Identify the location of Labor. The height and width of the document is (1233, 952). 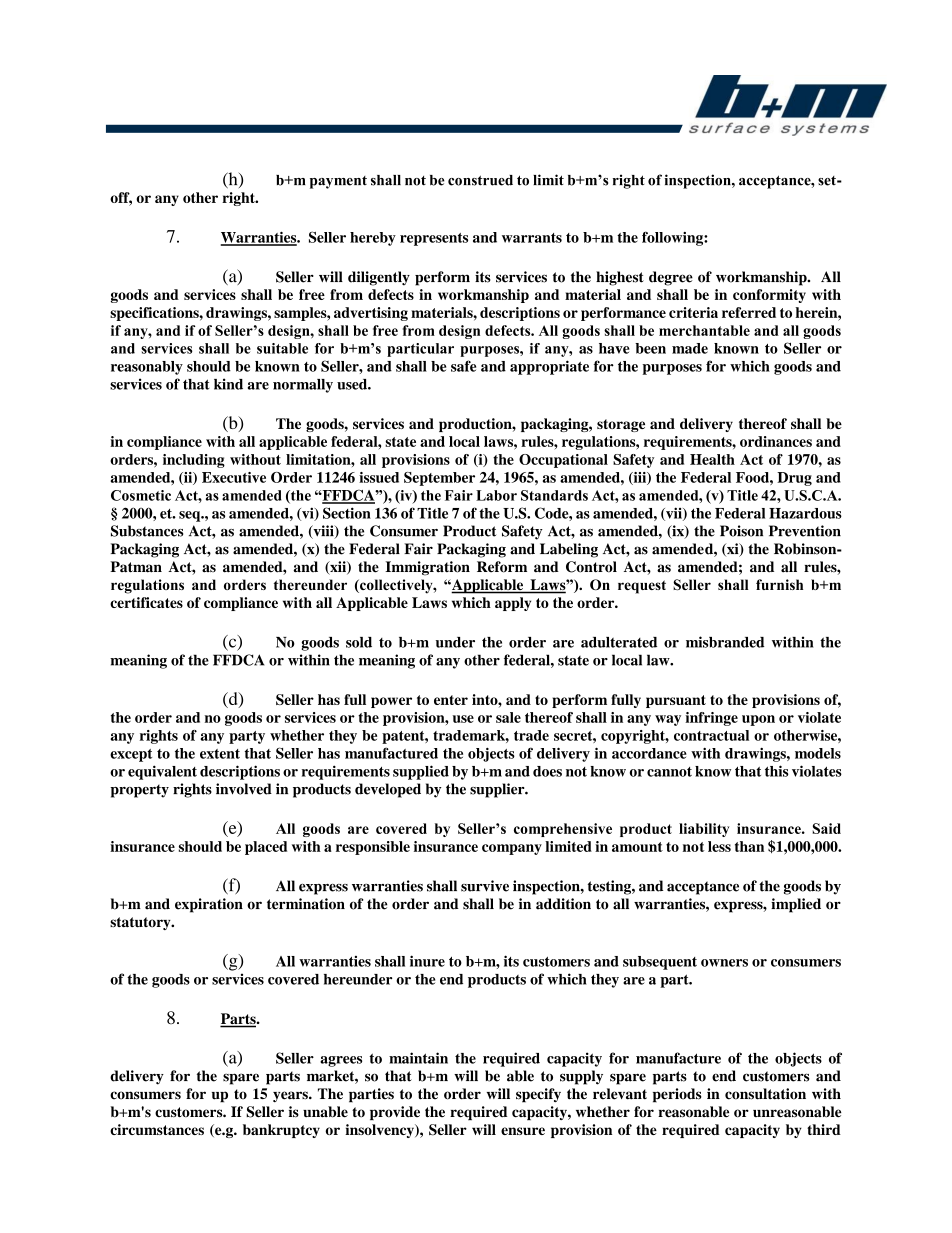
(496, 495).
